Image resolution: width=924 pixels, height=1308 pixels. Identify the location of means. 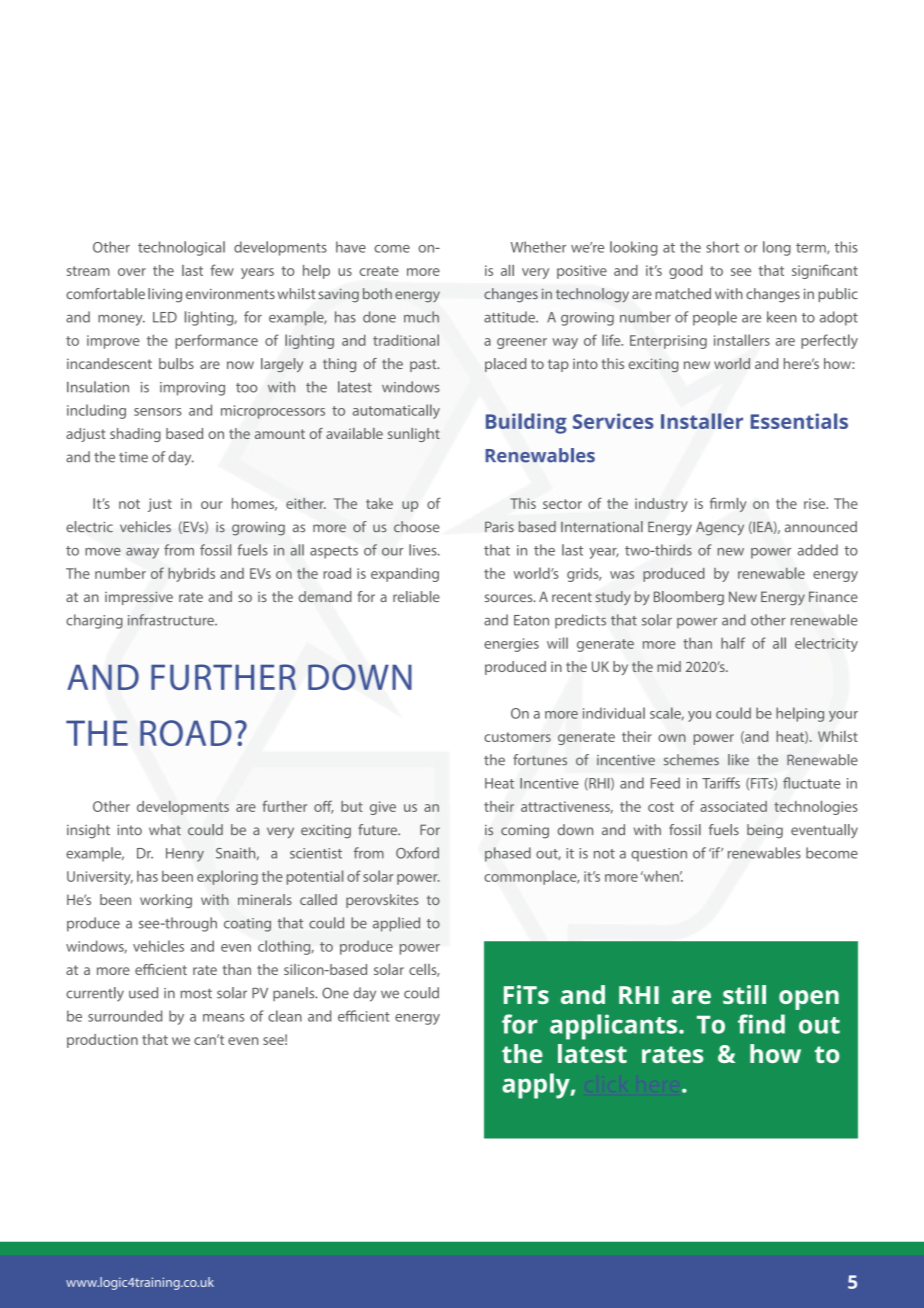
(223, 1018).
